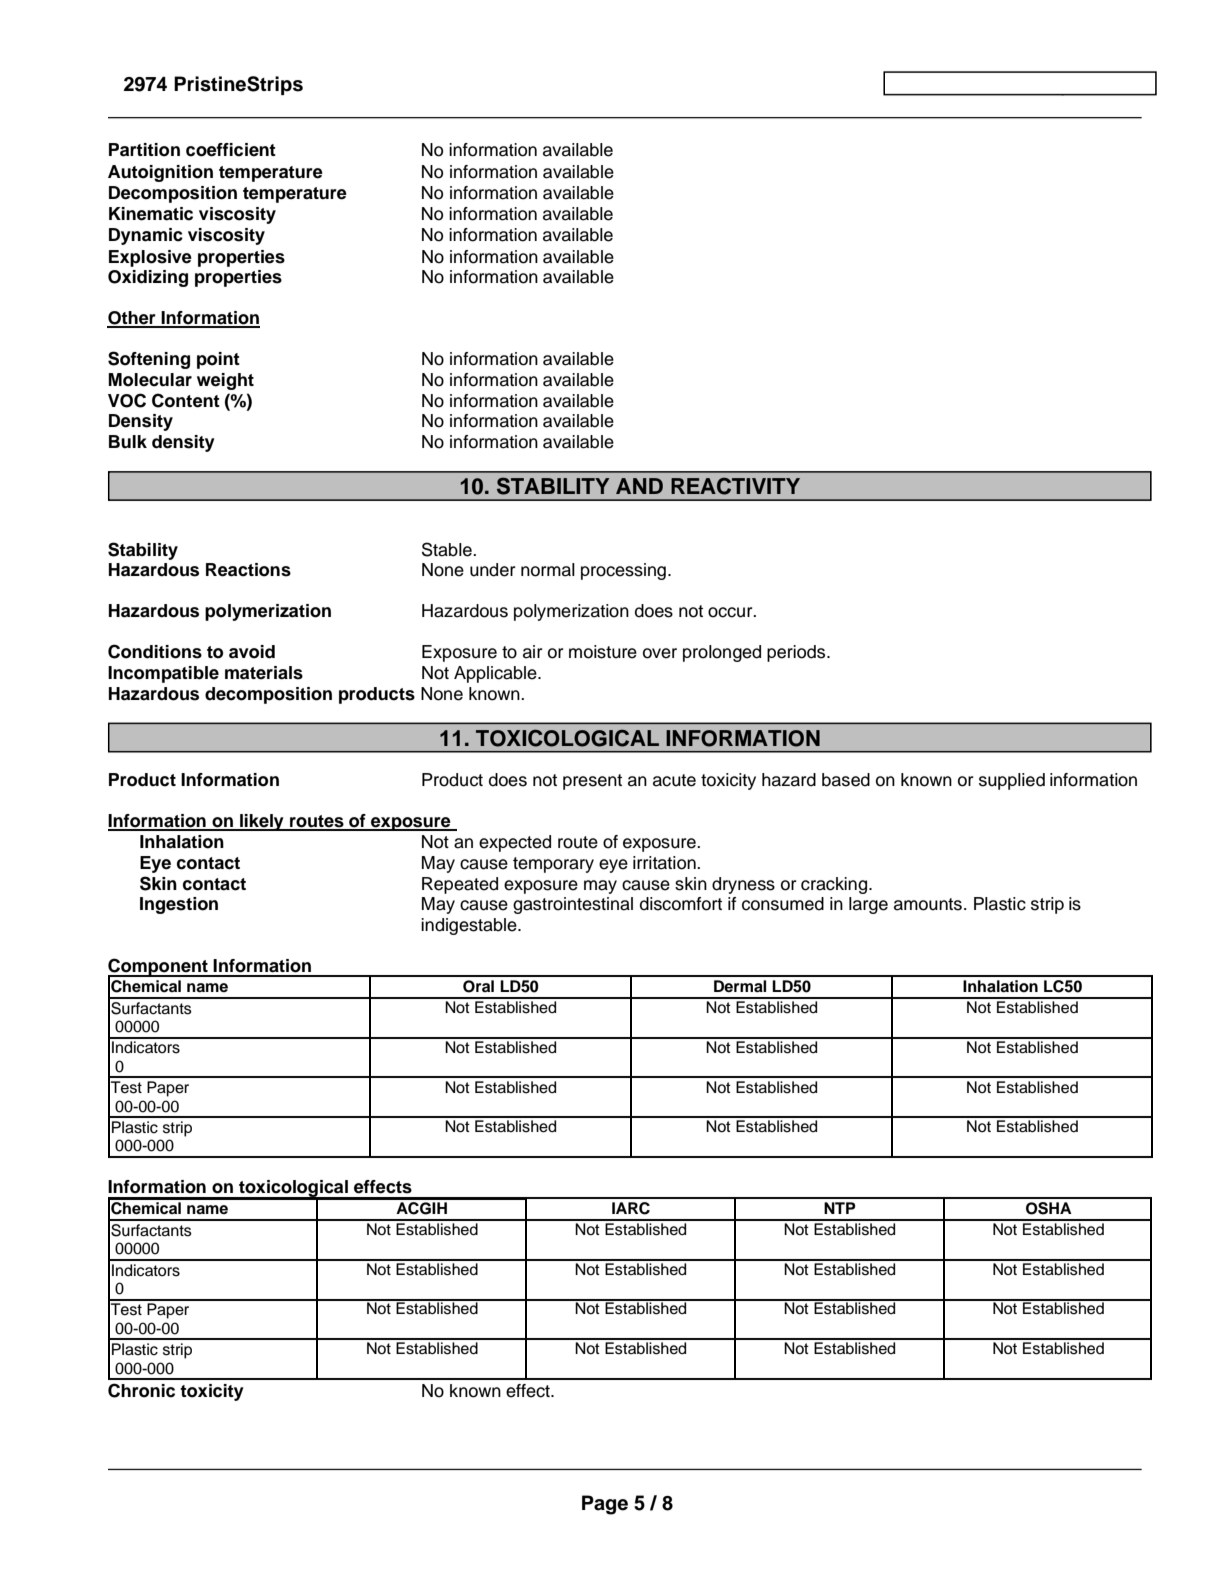 This document has width=1225, height=1586. Describe the element at coordinates (639, 486) in the document. I see `AND` at that location.
